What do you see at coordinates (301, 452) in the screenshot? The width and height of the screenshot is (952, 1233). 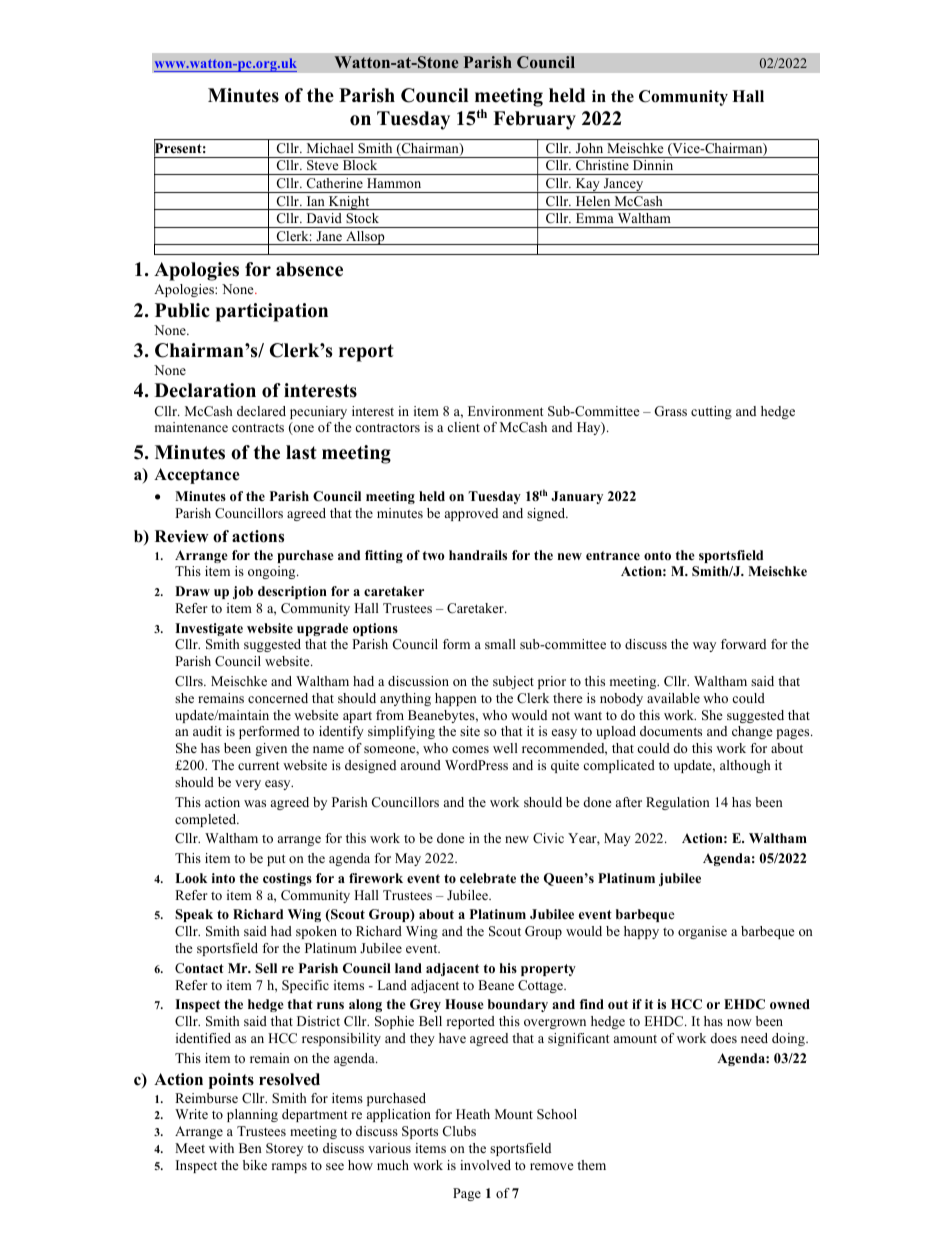 I see `last` at bounding box center [301, 452].
